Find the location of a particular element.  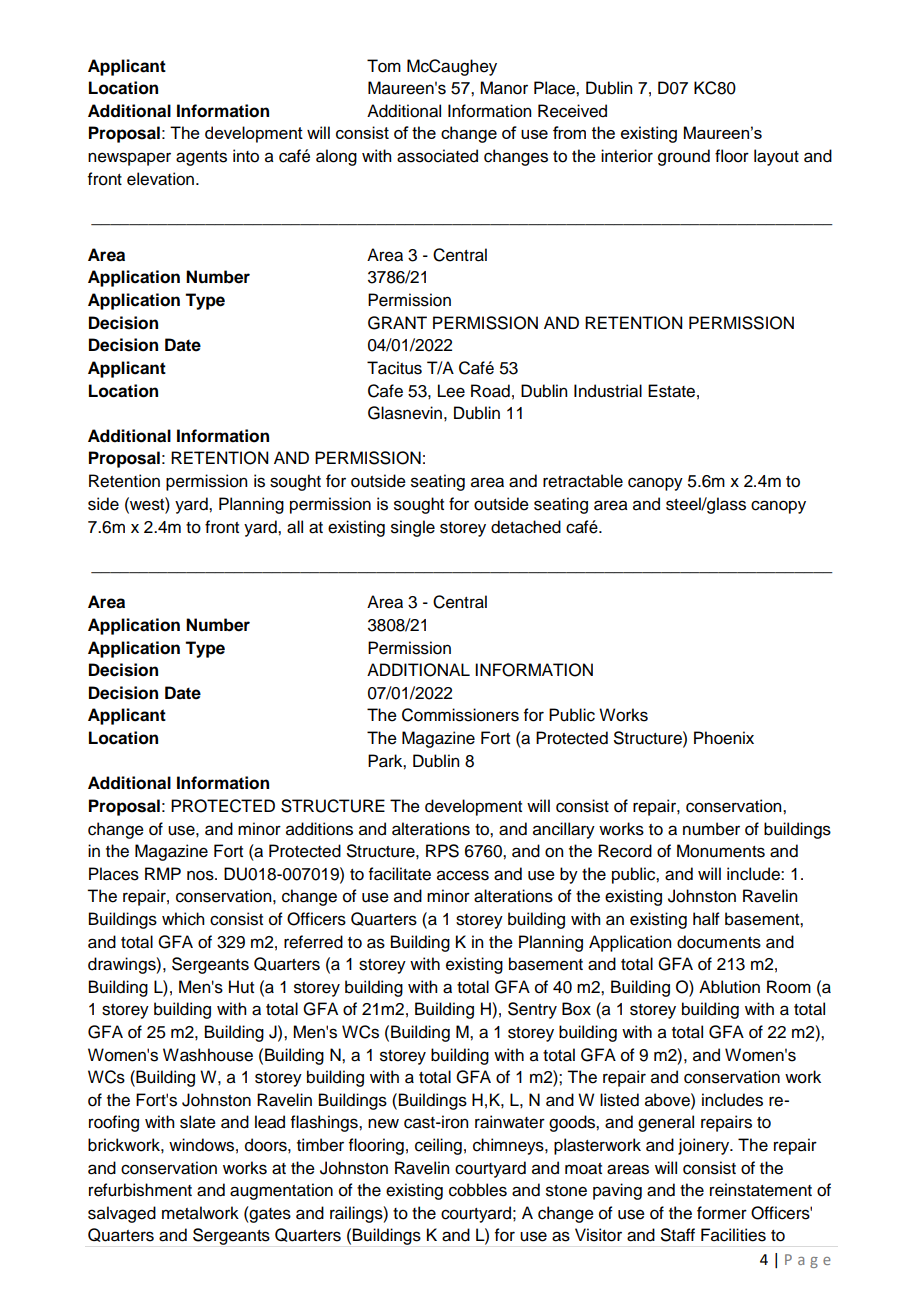

refurbishment is located at coordinates (140, 1190).
